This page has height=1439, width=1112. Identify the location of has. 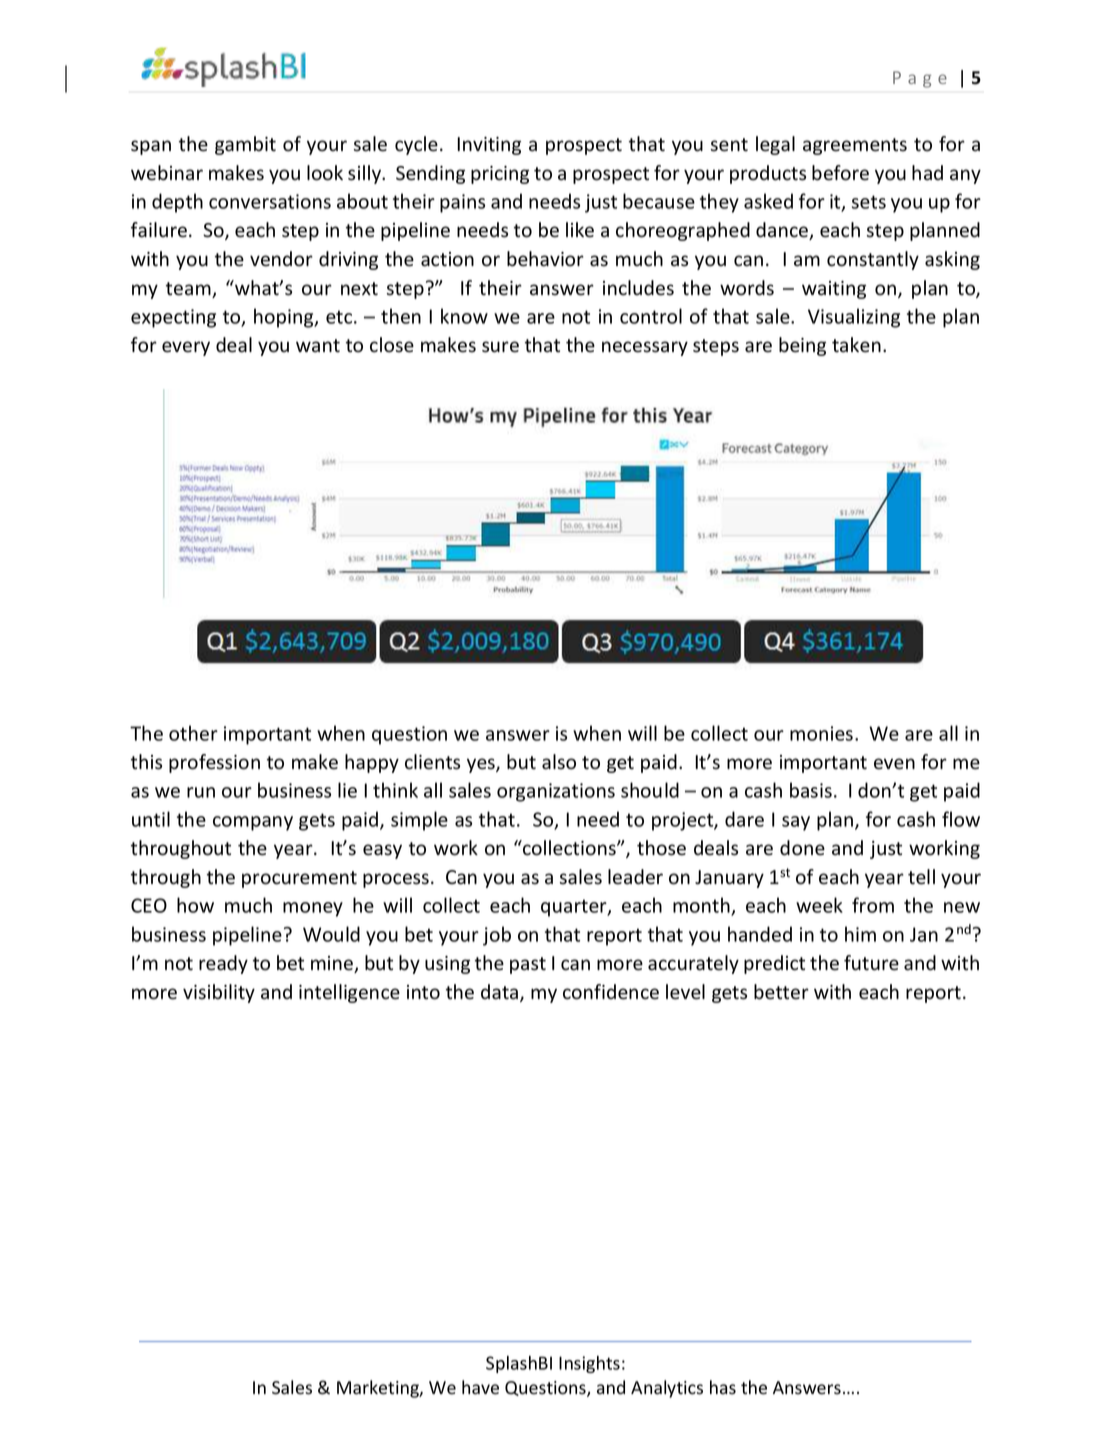
(723, 1387).
